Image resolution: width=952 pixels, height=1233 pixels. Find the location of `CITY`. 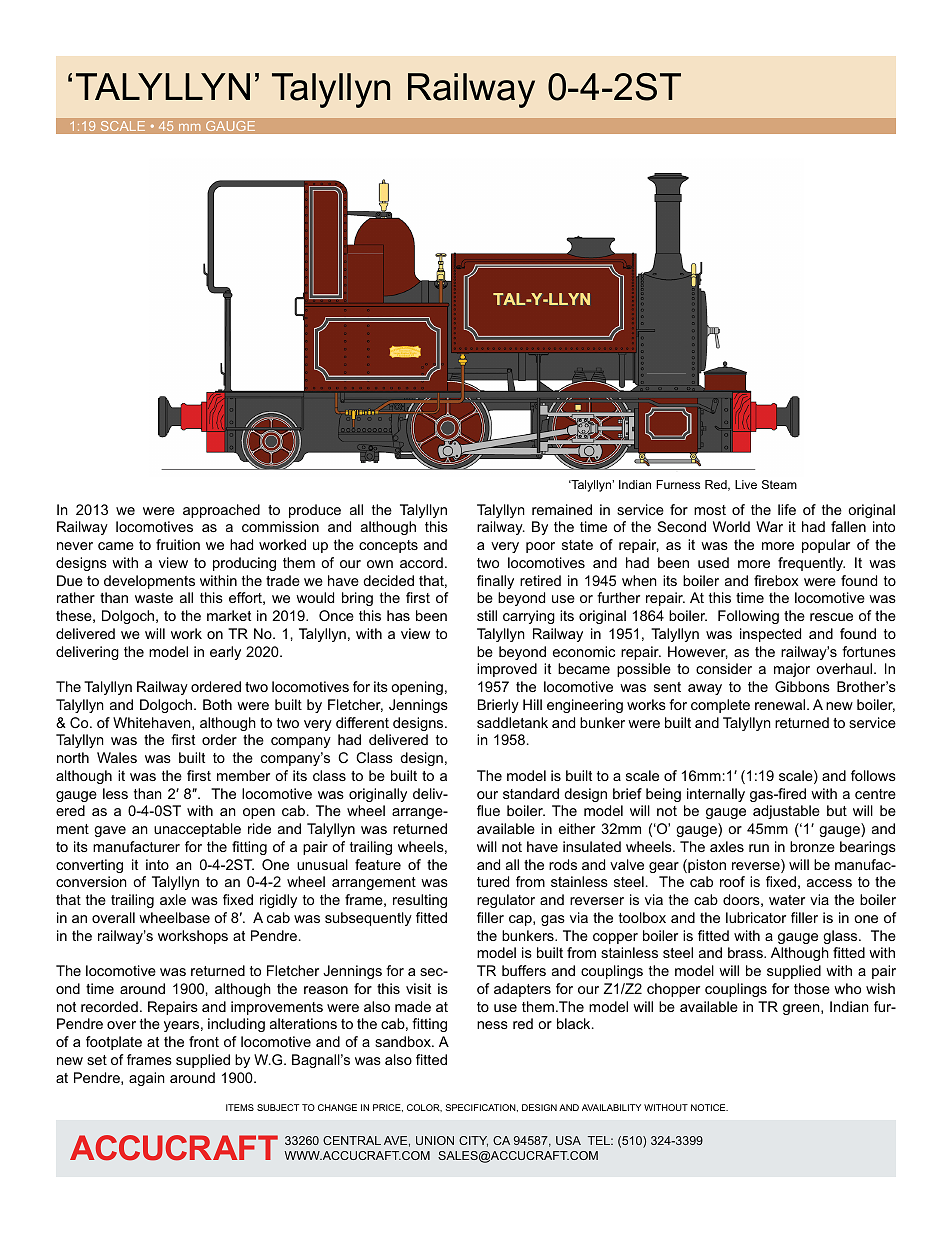

CITY is located at coordinates (473, 1141).
